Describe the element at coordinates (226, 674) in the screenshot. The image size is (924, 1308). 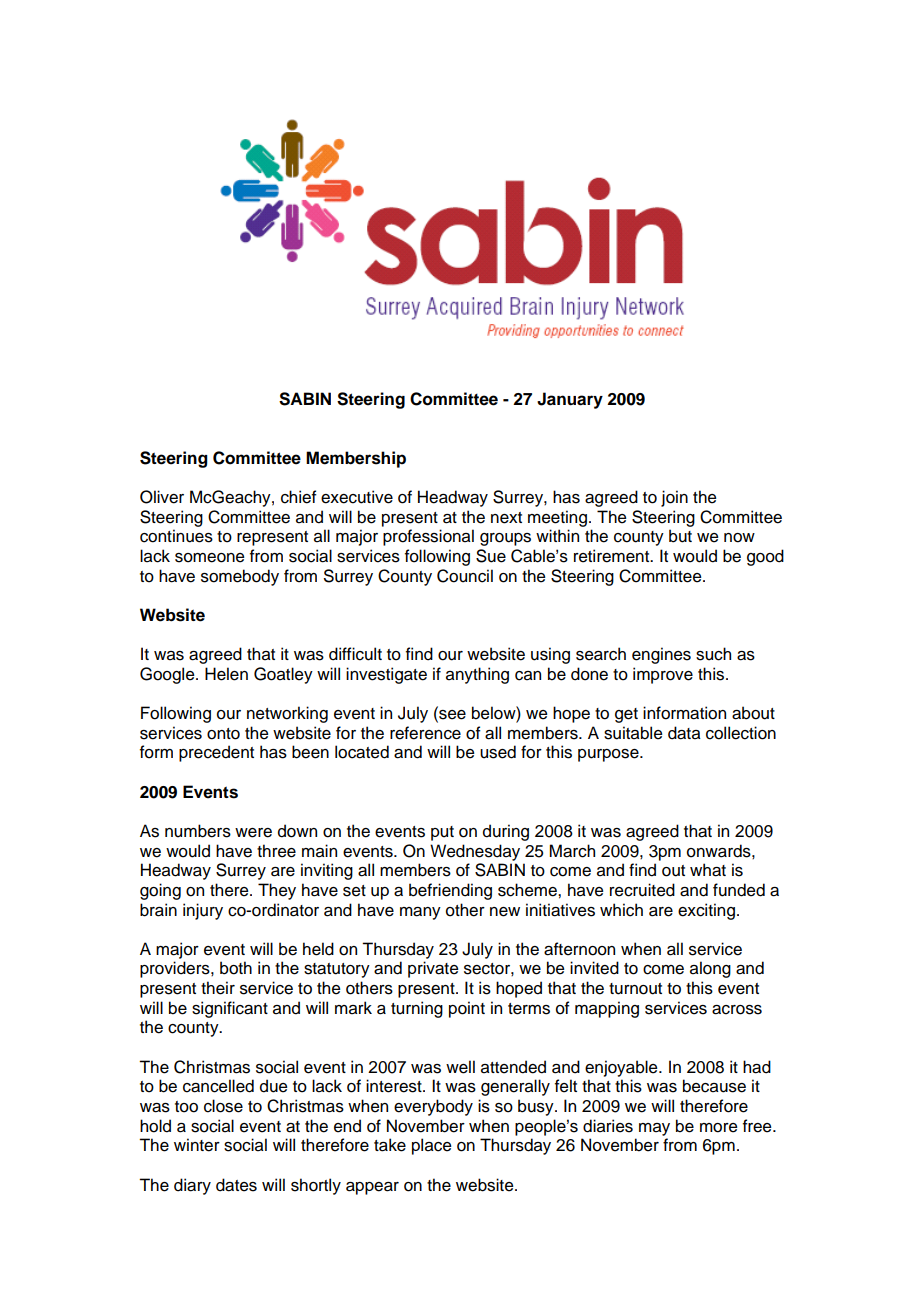
I see `Helen` at that location.
